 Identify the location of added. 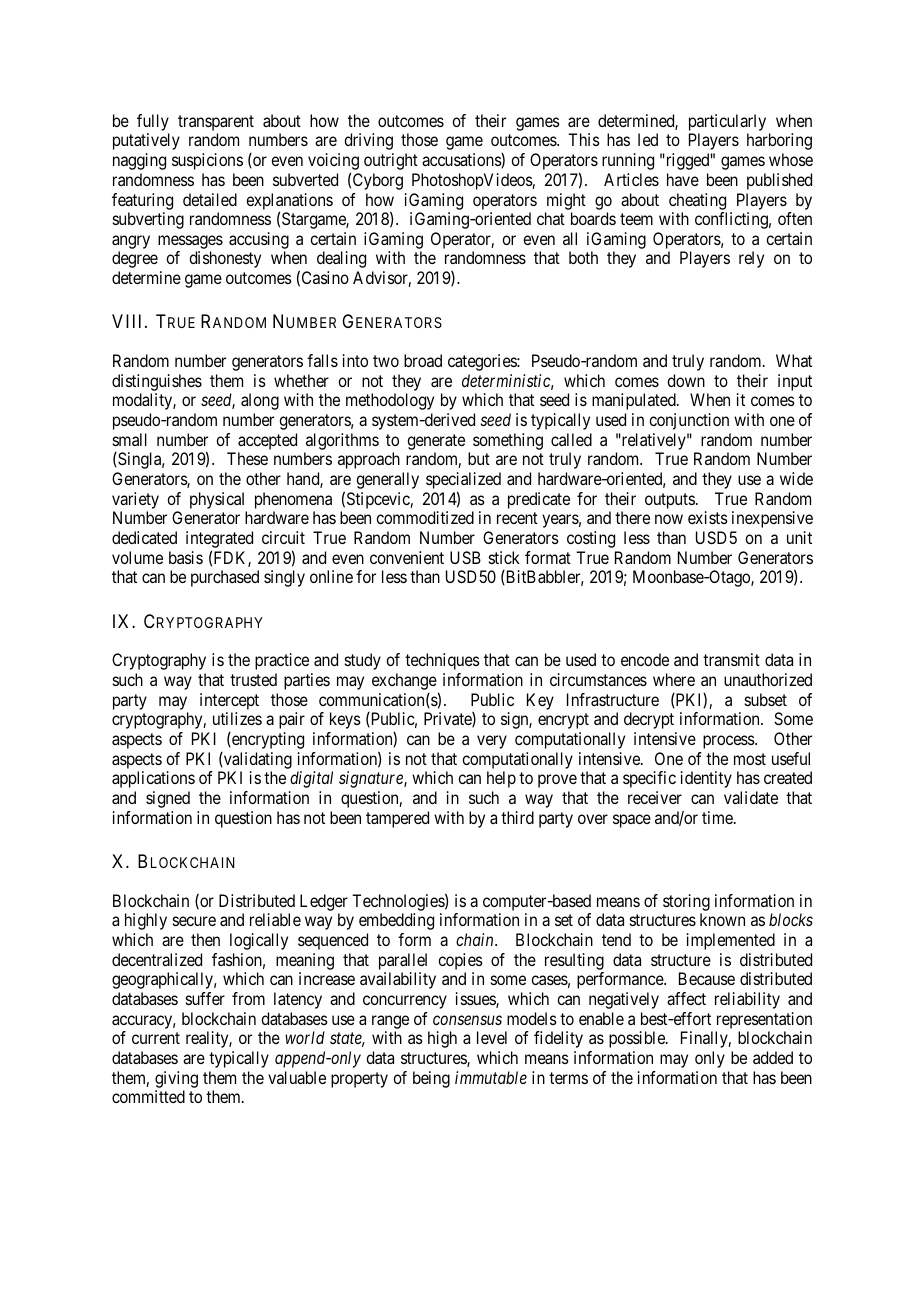
(773, 1057).
